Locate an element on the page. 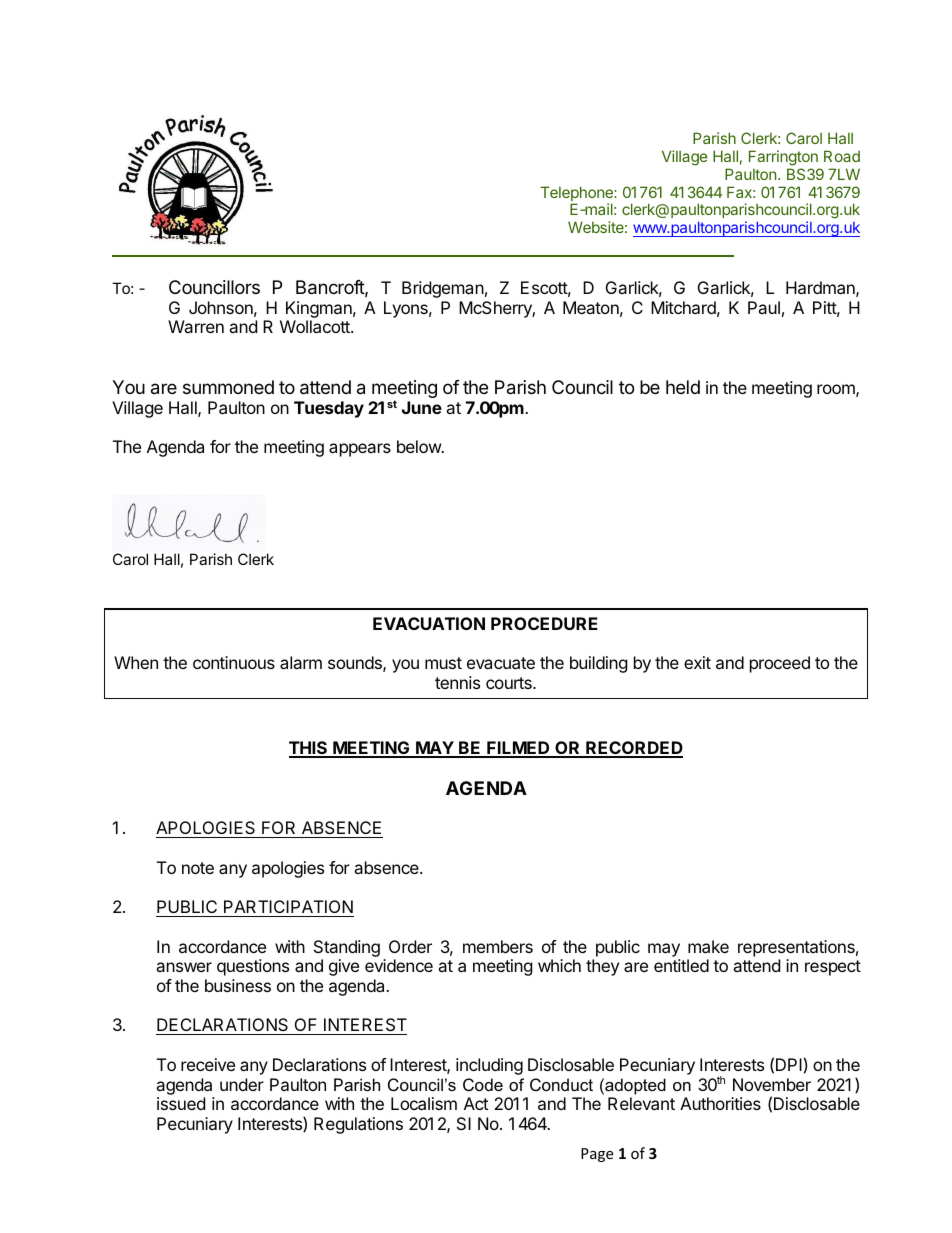  Warren is located at coordinates (196, 326).
